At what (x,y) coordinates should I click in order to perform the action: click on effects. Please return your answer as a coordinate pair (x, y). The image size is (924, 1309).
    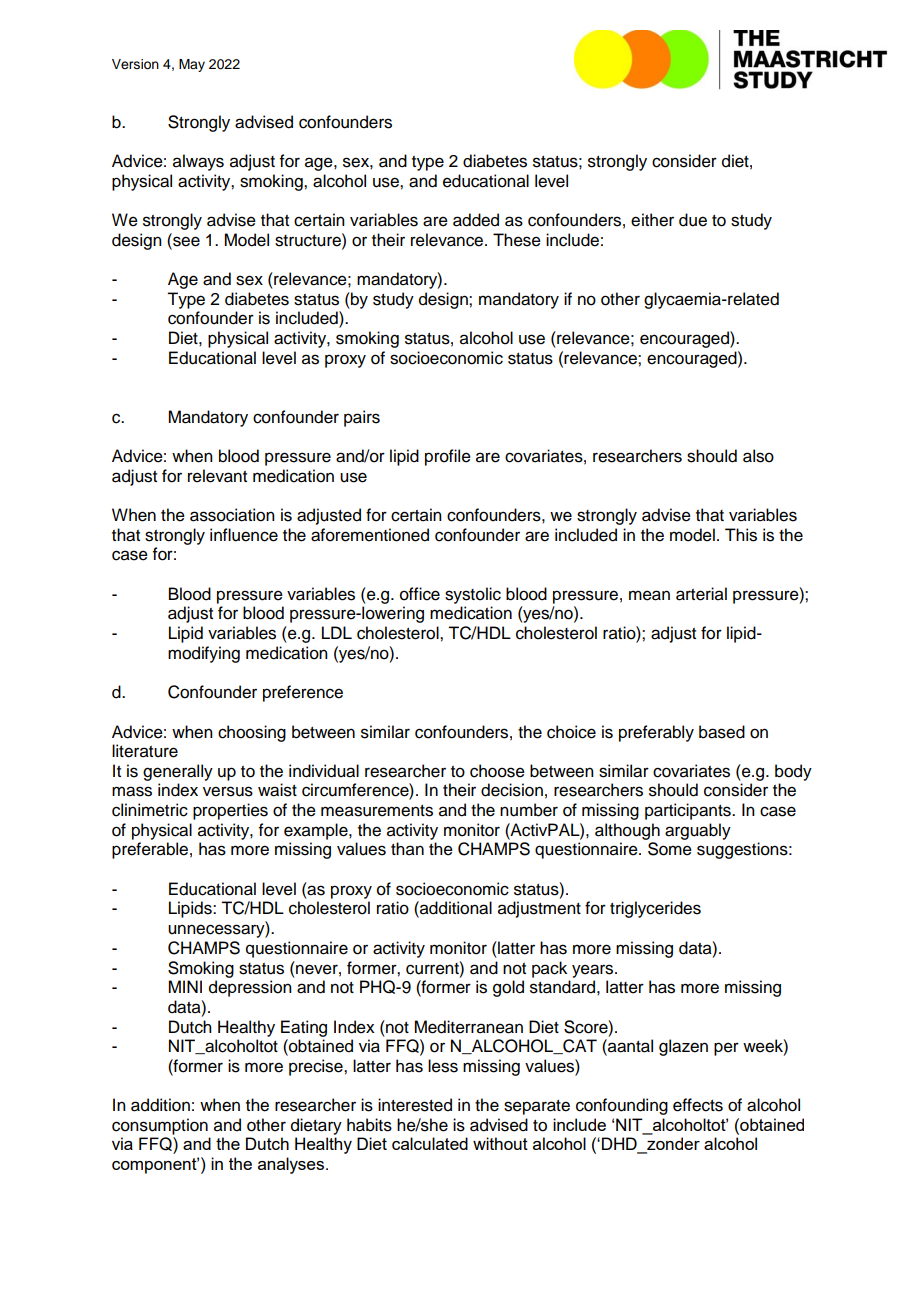
    Looking at the image, I should click on (698, 1105).
